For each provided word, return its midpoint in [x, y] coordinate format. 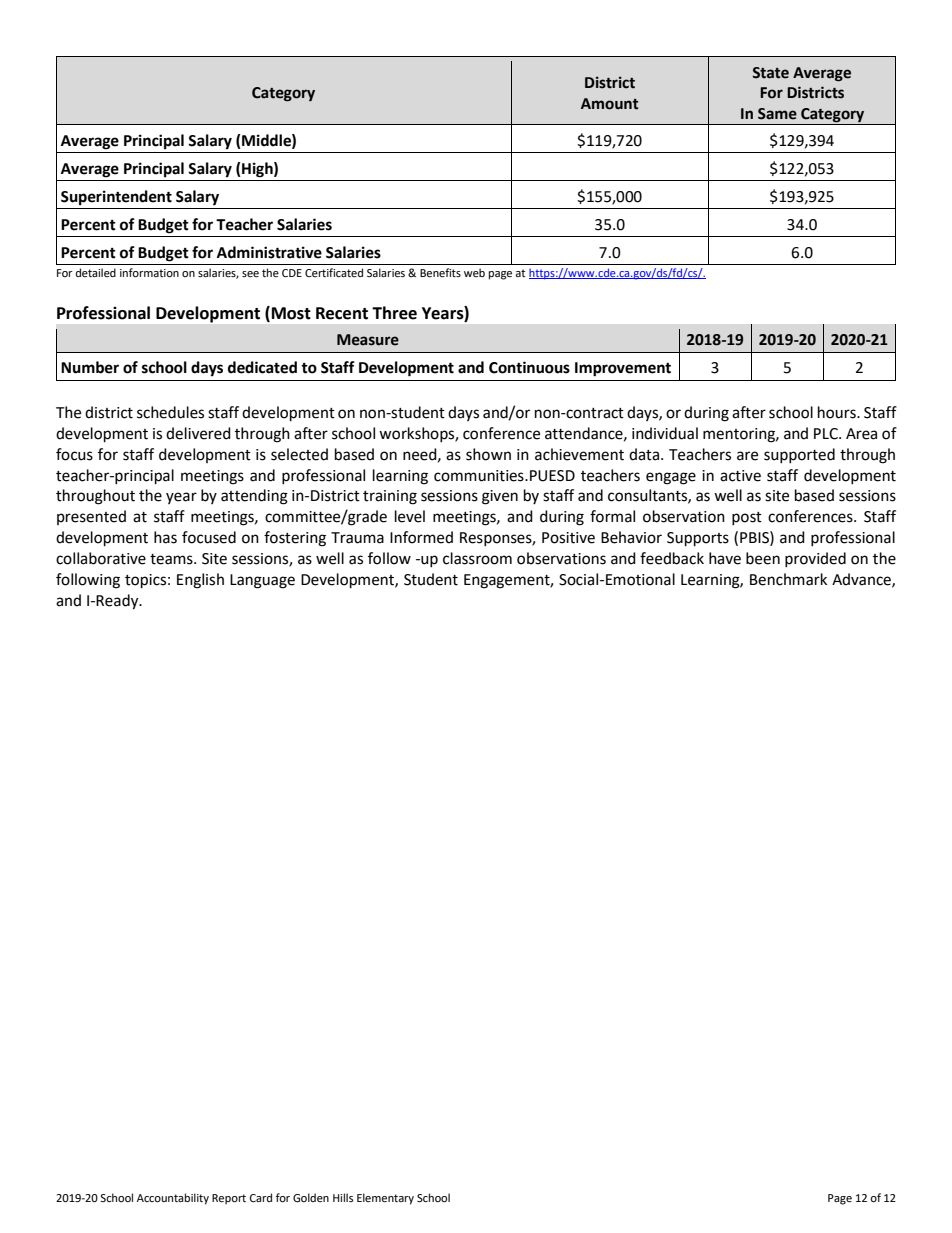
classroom [477, 558]
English [200, 581]
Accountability [173, 1199]
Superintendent [116, 198]
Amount [610, 104]
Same [777, 114]
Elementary [385, 1199]
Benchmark [788, 579]
